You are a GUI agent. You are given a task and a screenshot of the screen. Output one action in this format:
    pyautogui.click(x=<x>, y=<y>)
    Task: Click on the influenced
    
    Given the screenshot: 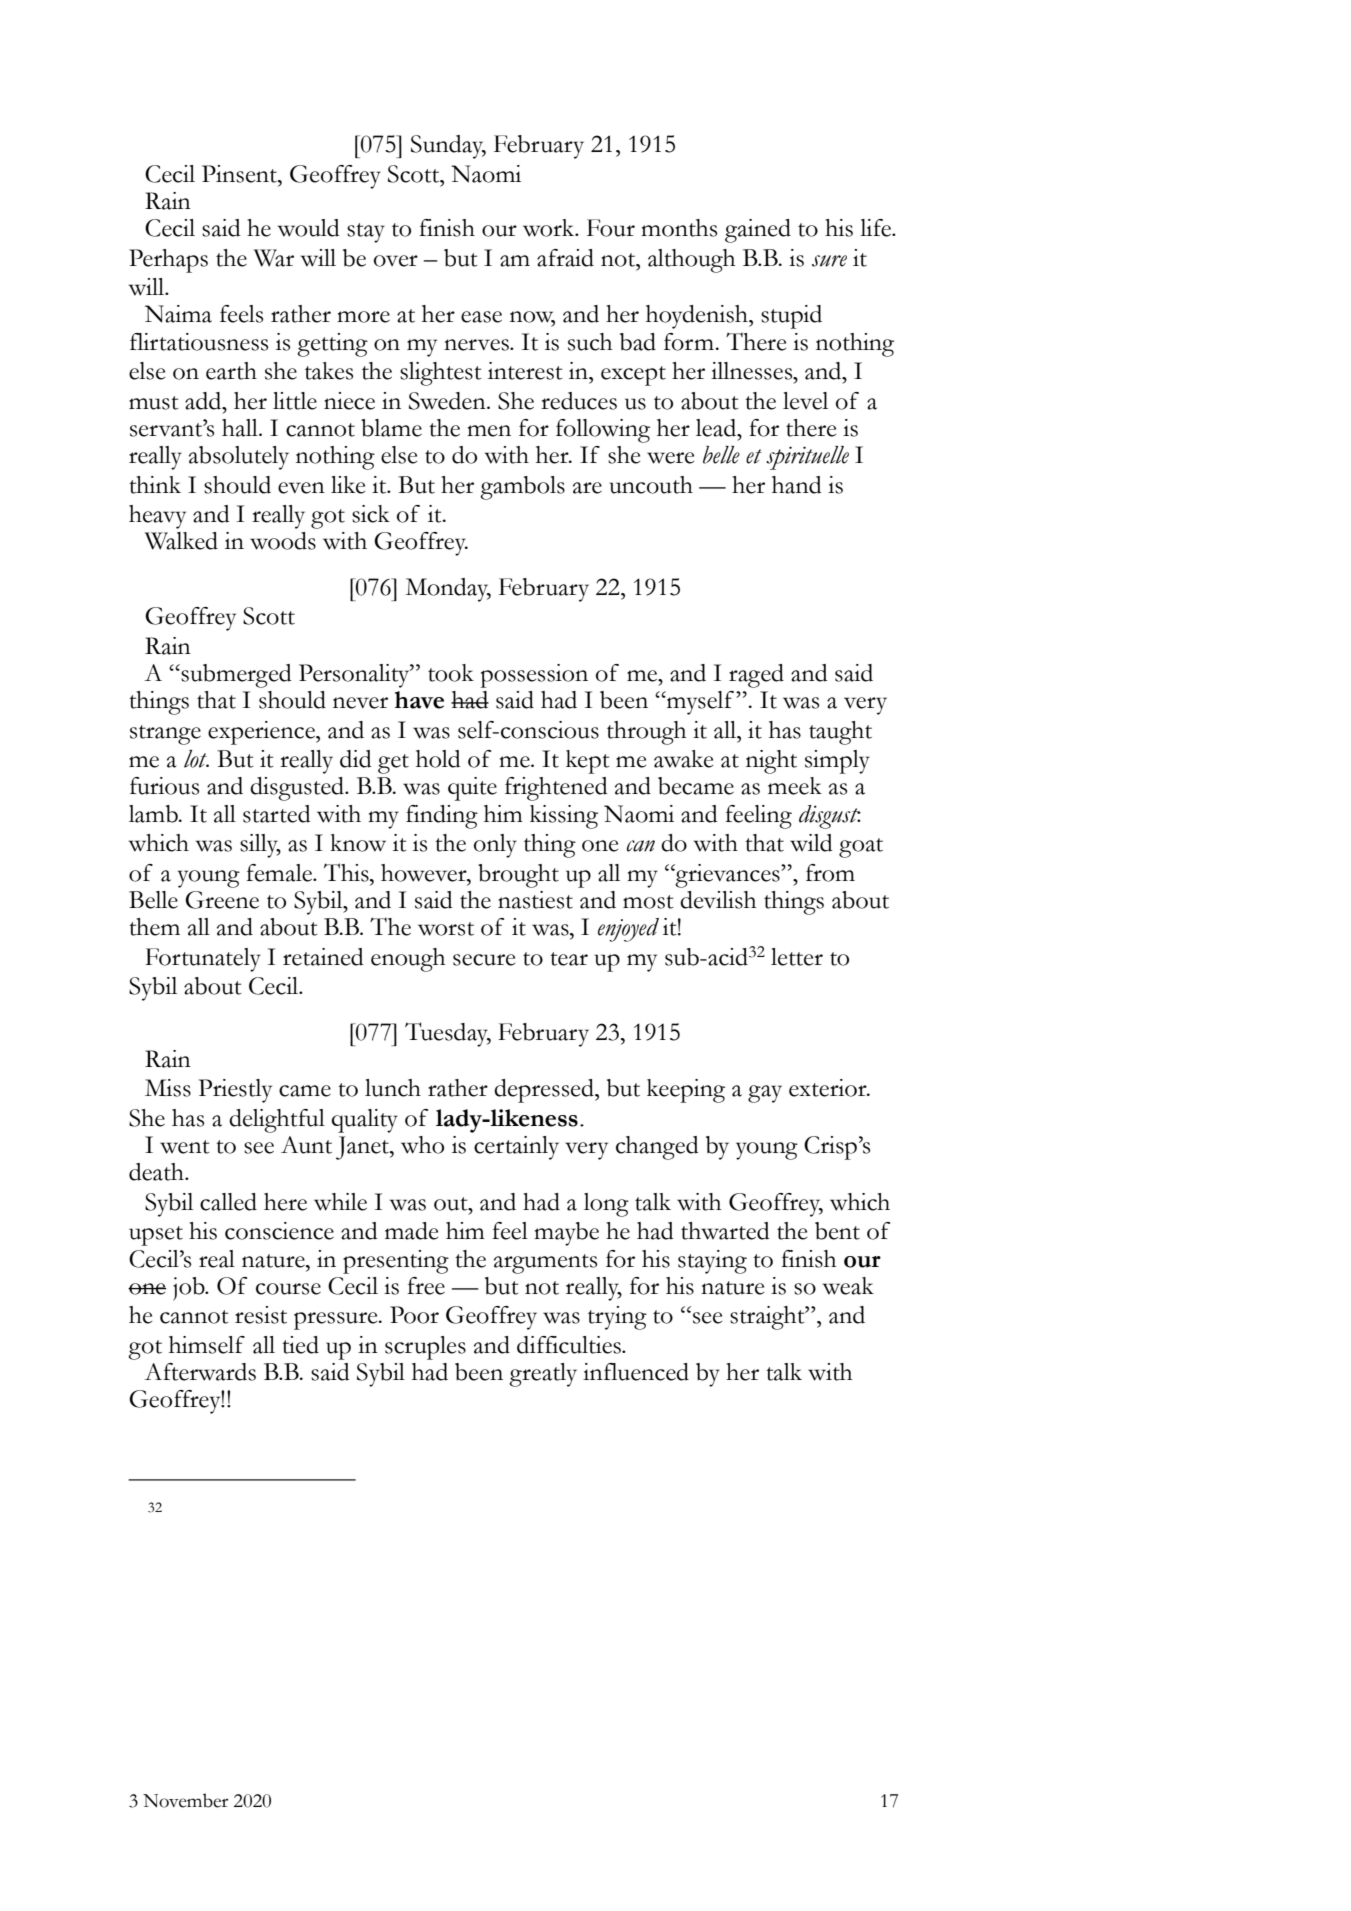 What is the action you would take?
    pyautogui.click(x=636, y=1372)
